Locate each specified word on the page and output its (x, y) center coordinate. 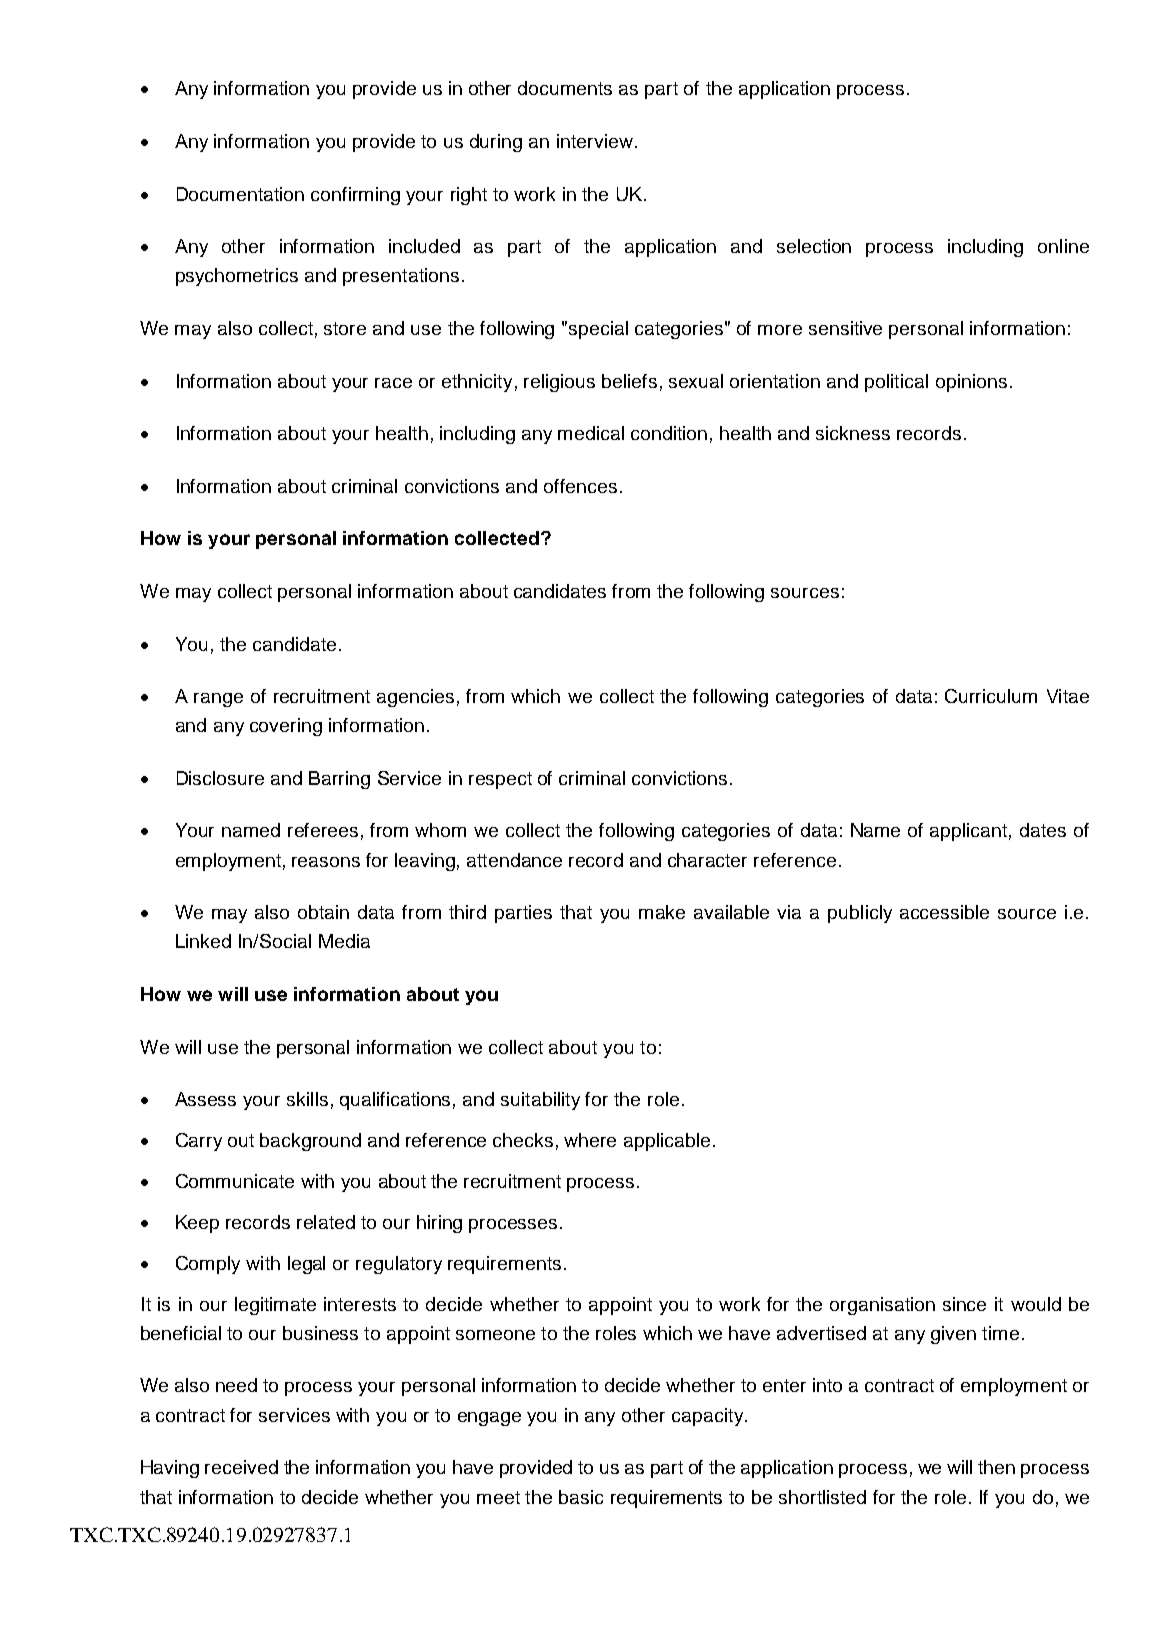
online (1063, 246)
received (241, 1467)
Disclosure (220, 778)
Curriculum (991, 696)
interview (596, 141)
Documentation (240, 194)
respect (500, 780)
